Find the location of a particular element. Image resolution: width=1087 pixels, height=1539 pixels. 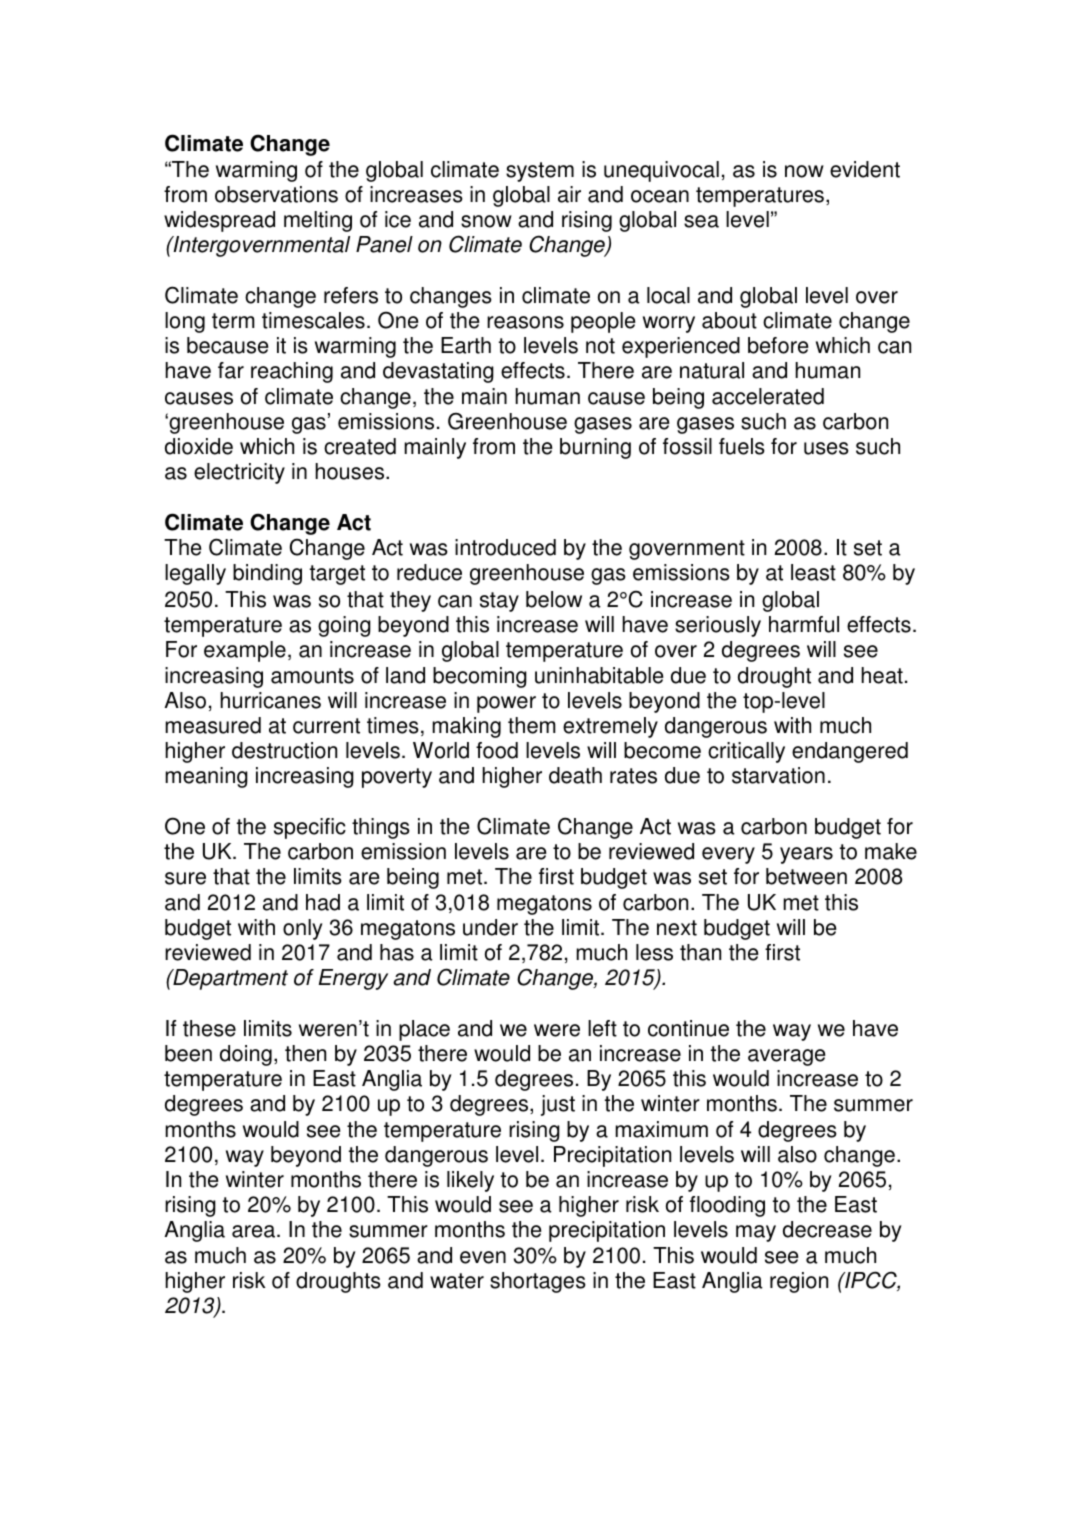

observations is located at coordinates (276, 194).
